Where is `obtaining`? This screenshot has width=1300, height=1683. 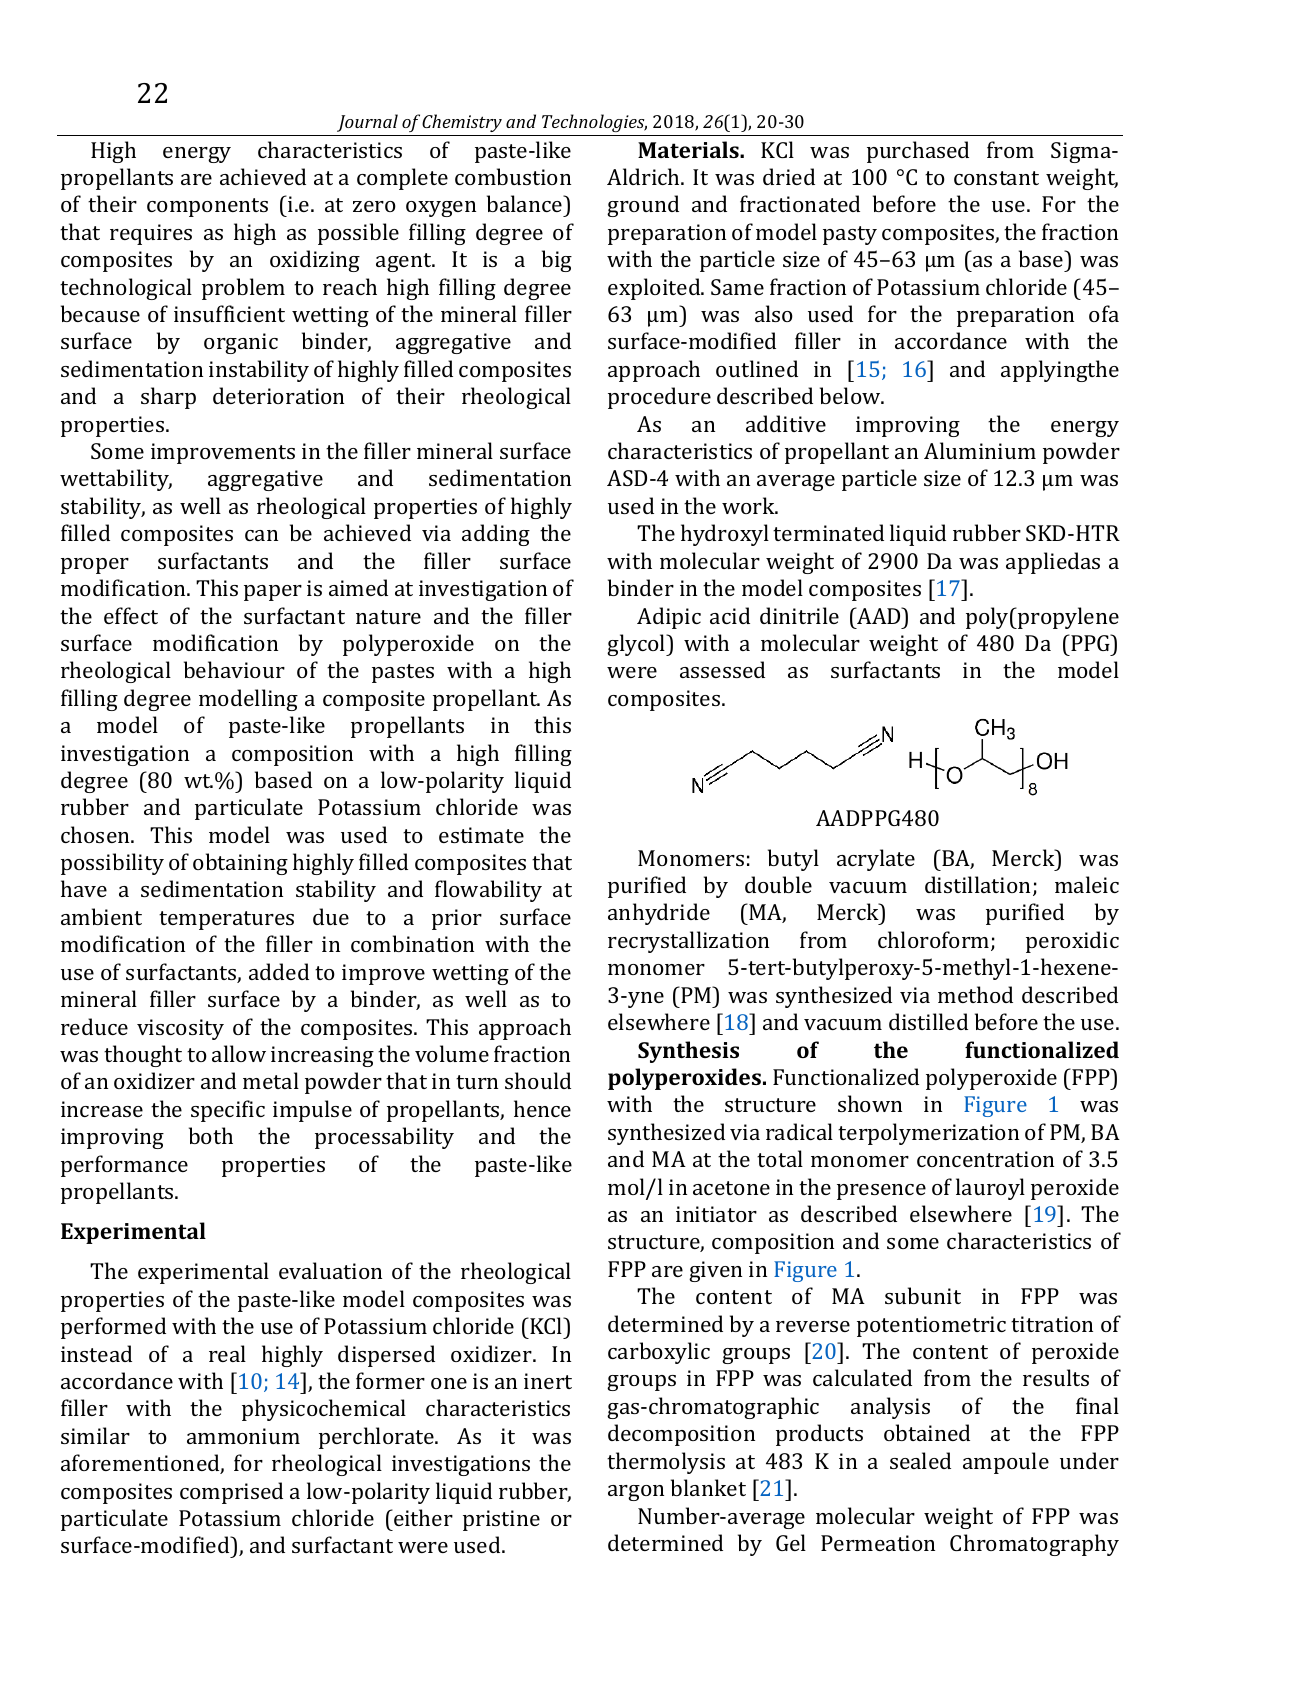 obtaining is located at coordinates (240, 864).
